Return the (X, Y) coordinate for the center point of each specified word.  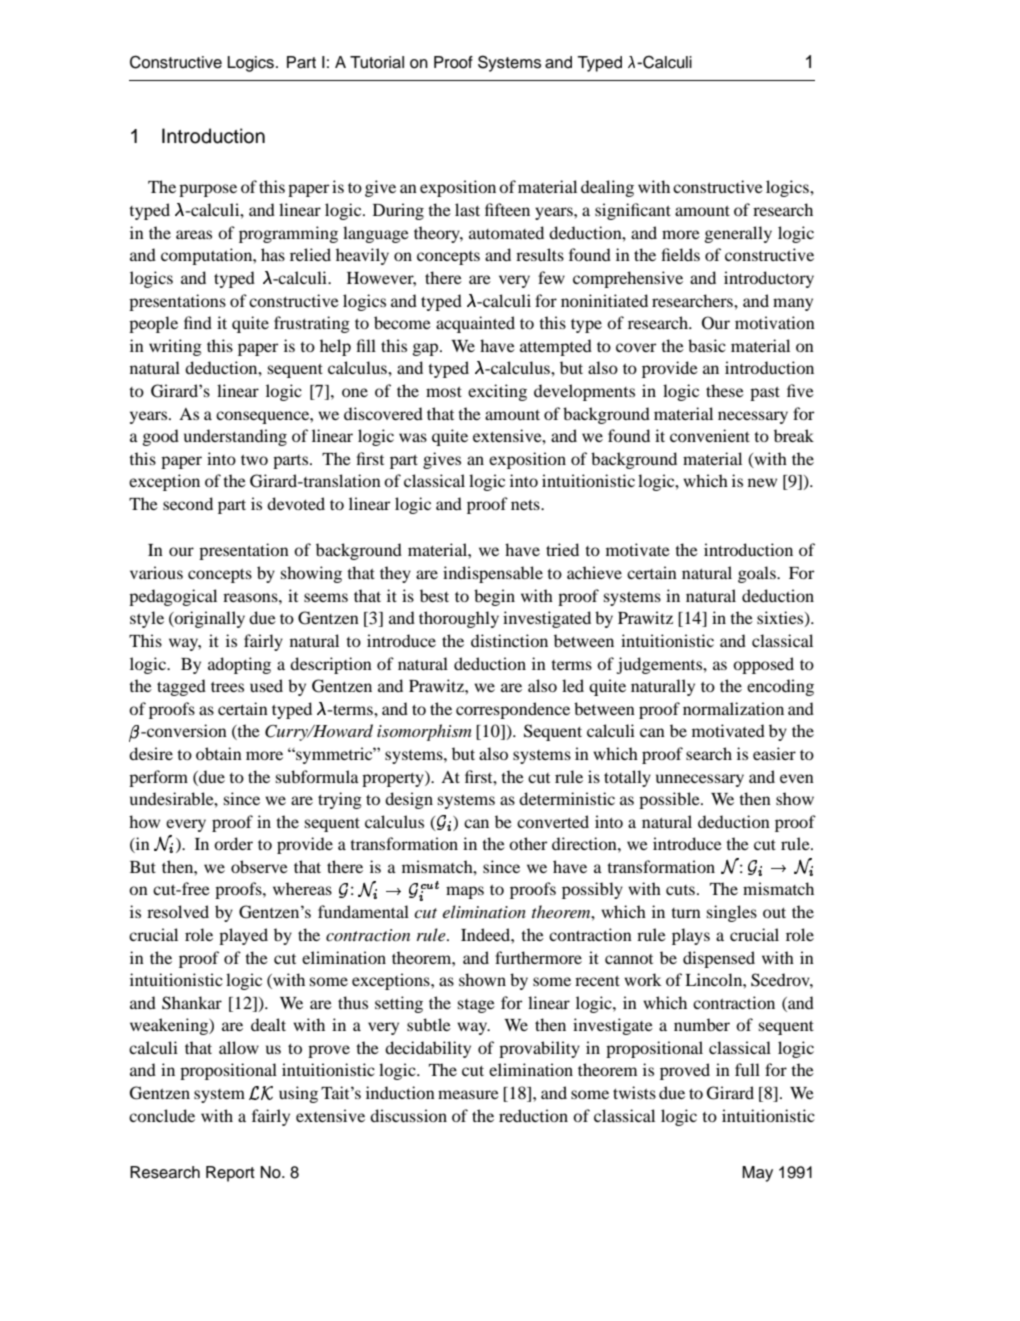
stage (476, 1006)
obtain (219, 753)
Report (230, 1174)
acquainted (475, 324)
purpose (208, 190)
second (188, 503)
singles (732, 913)
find (198, 322)
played (243, 936)
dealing (607, 188)
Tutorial (377, 62)
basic (707, 345)
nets (526, 505)
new (762, 482)
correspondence (513, 710)
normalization (733, 708)
